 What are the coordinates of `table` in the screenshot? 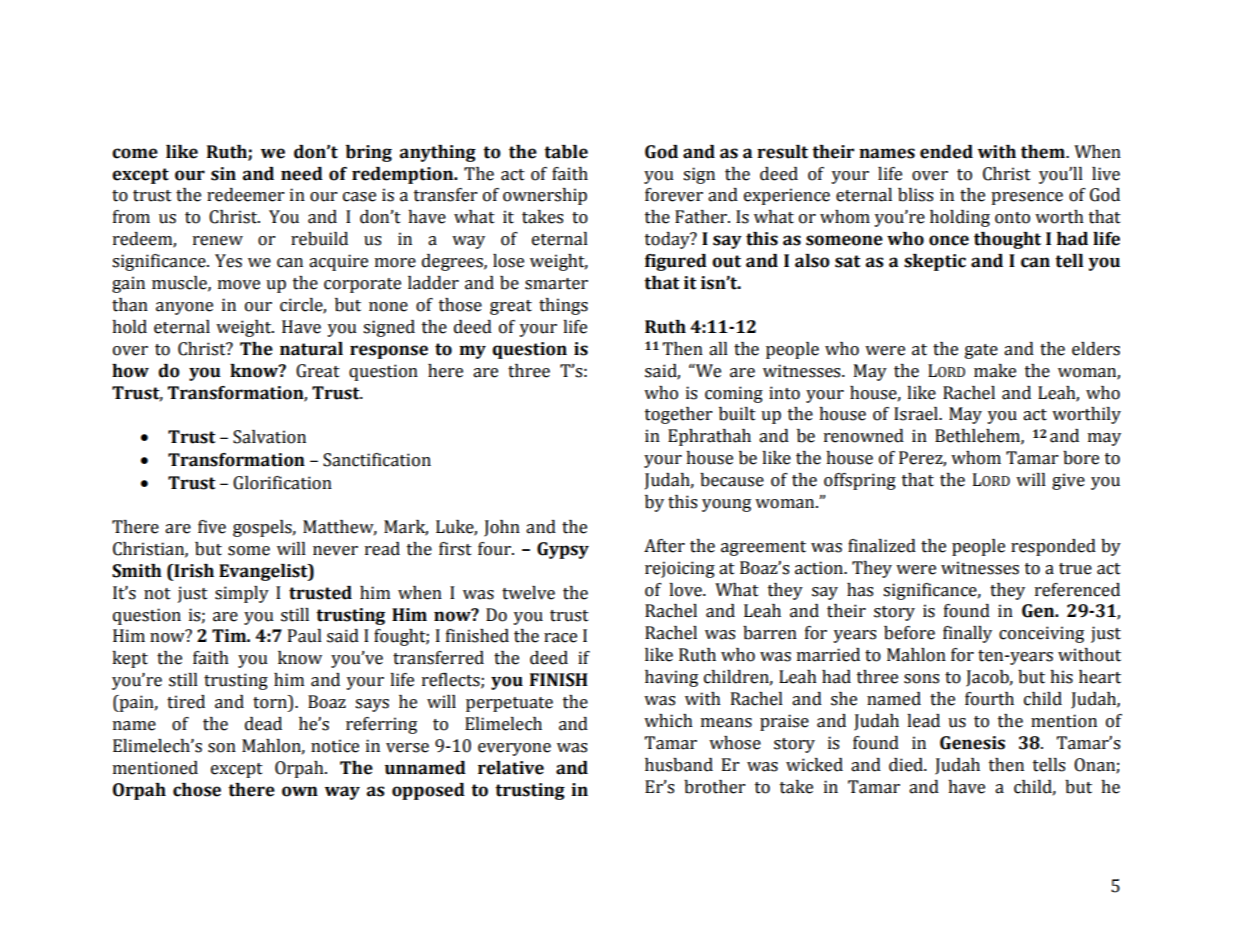 It's located at (566, 152).
